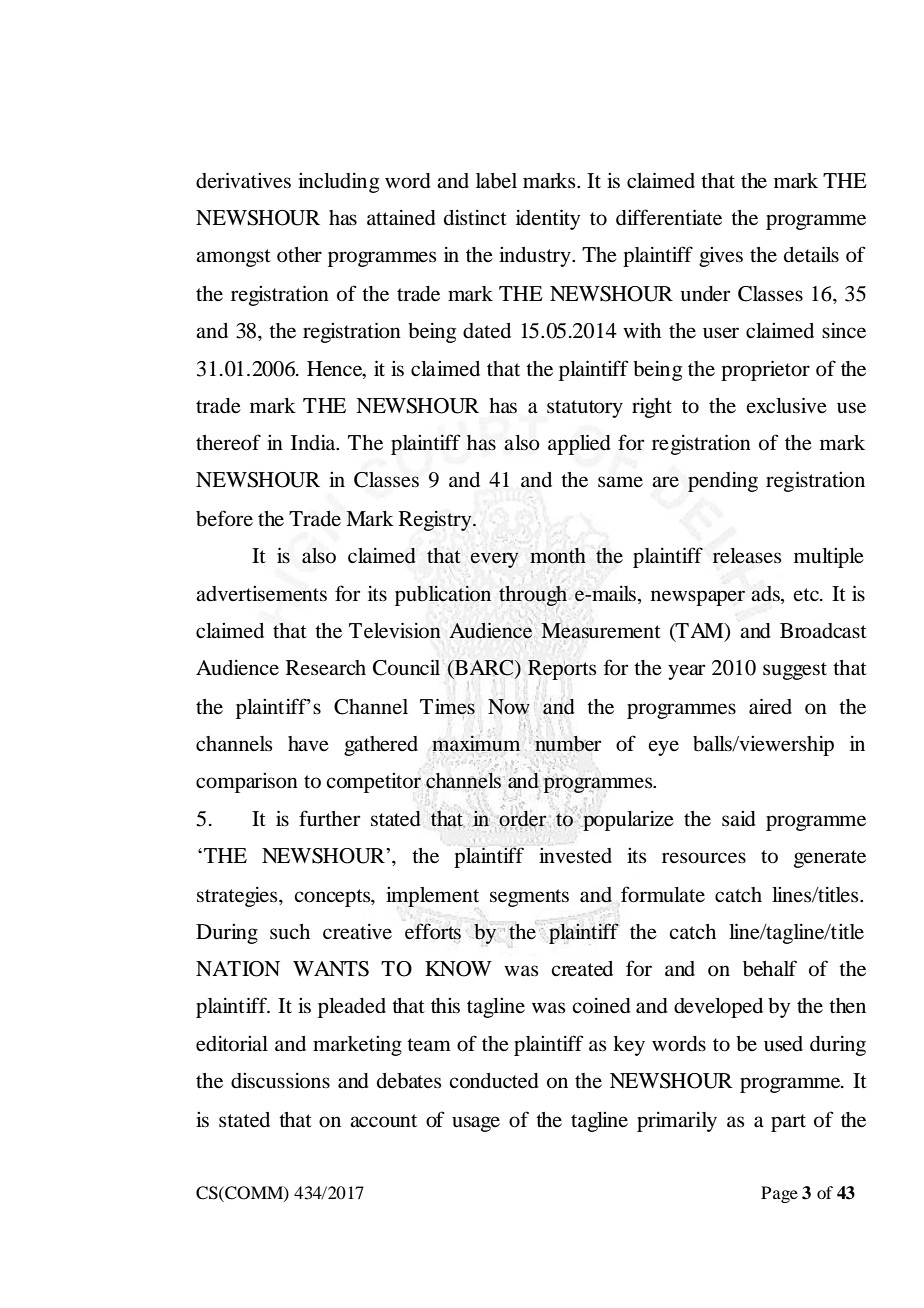  I want to click on applied, so click(579, 444).
